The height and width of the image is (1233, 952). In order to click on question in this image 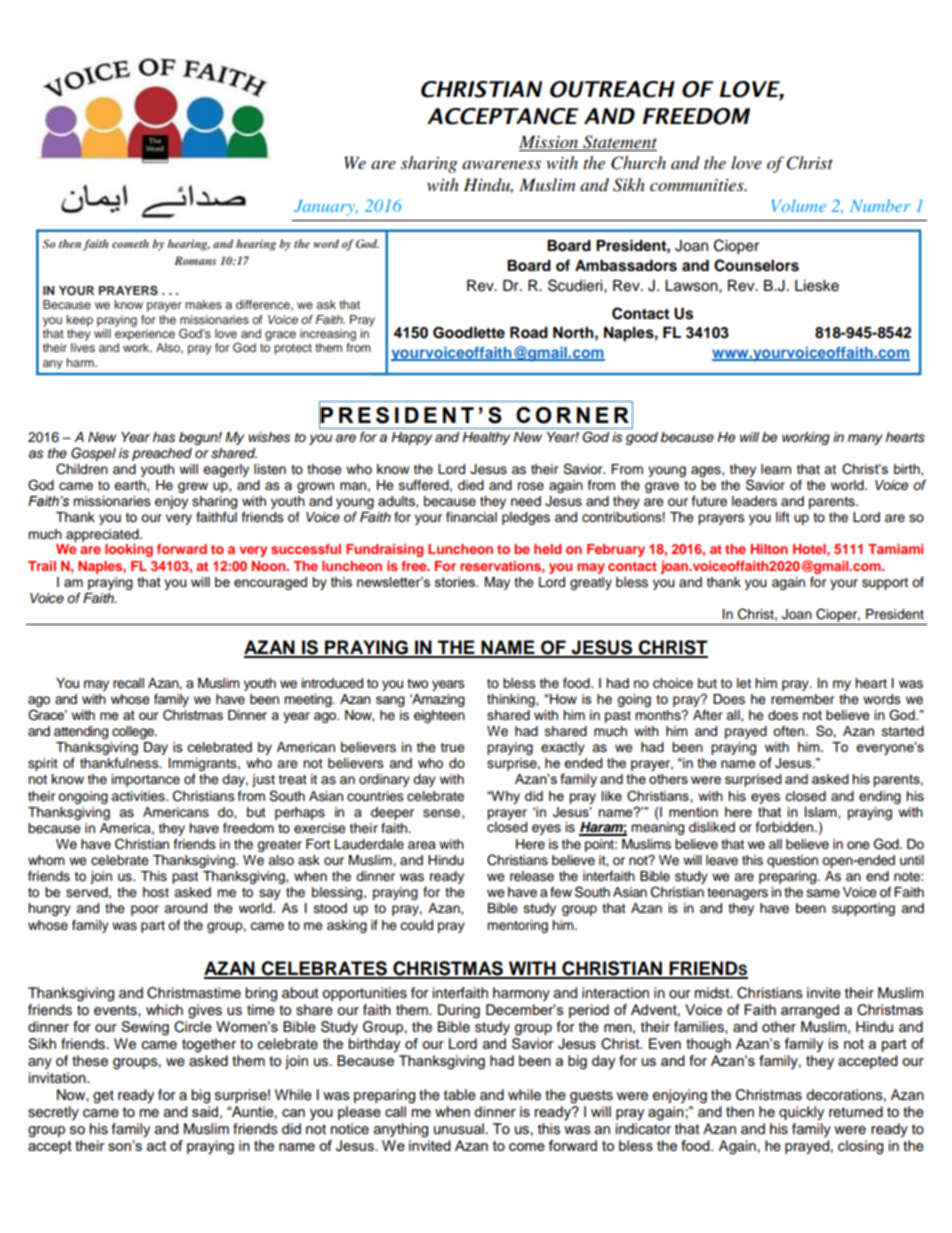, I will do `click(792, 861)`.
